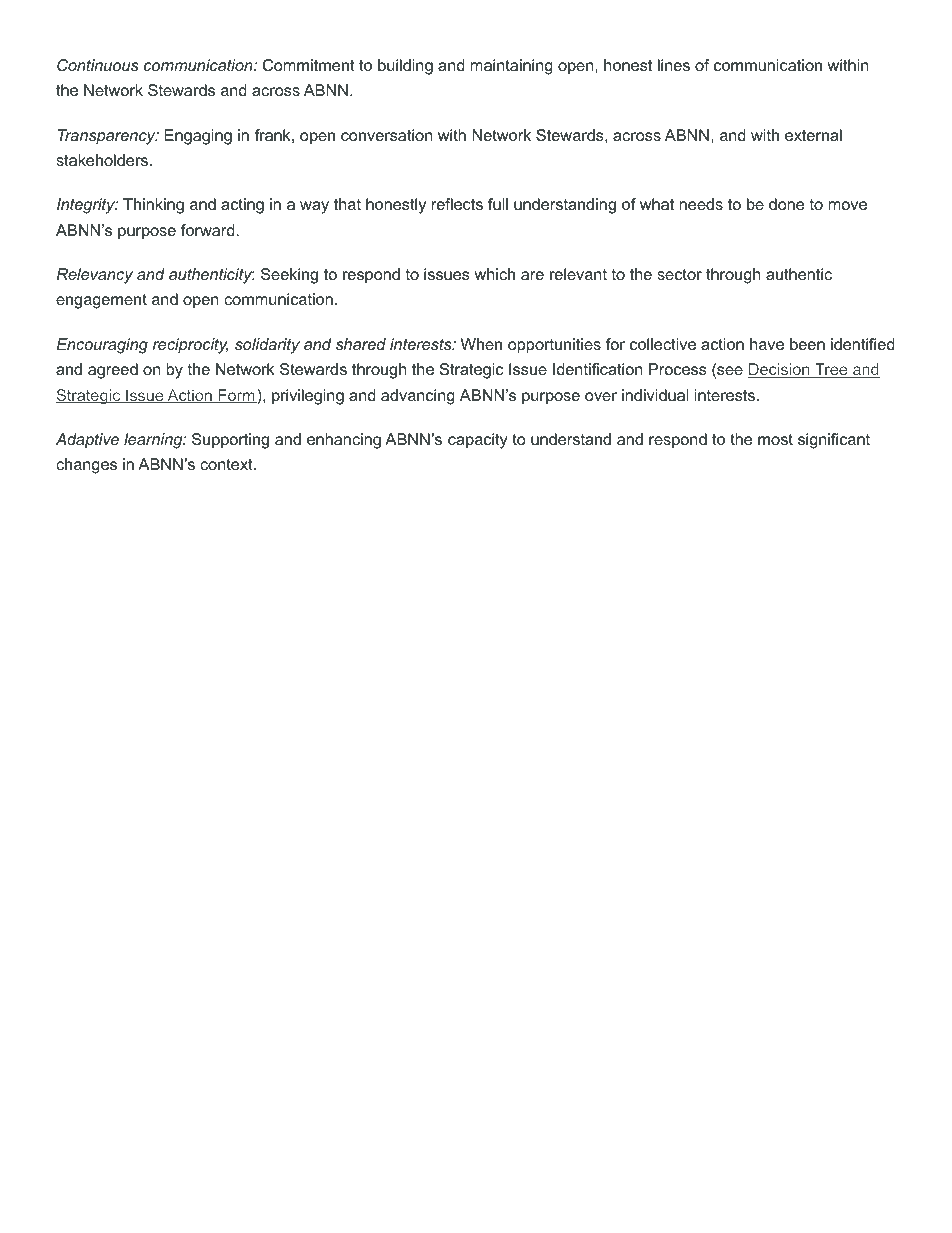 This screenshot has height=1233, width=952. I want to click on reflects, so click(457, 204).
